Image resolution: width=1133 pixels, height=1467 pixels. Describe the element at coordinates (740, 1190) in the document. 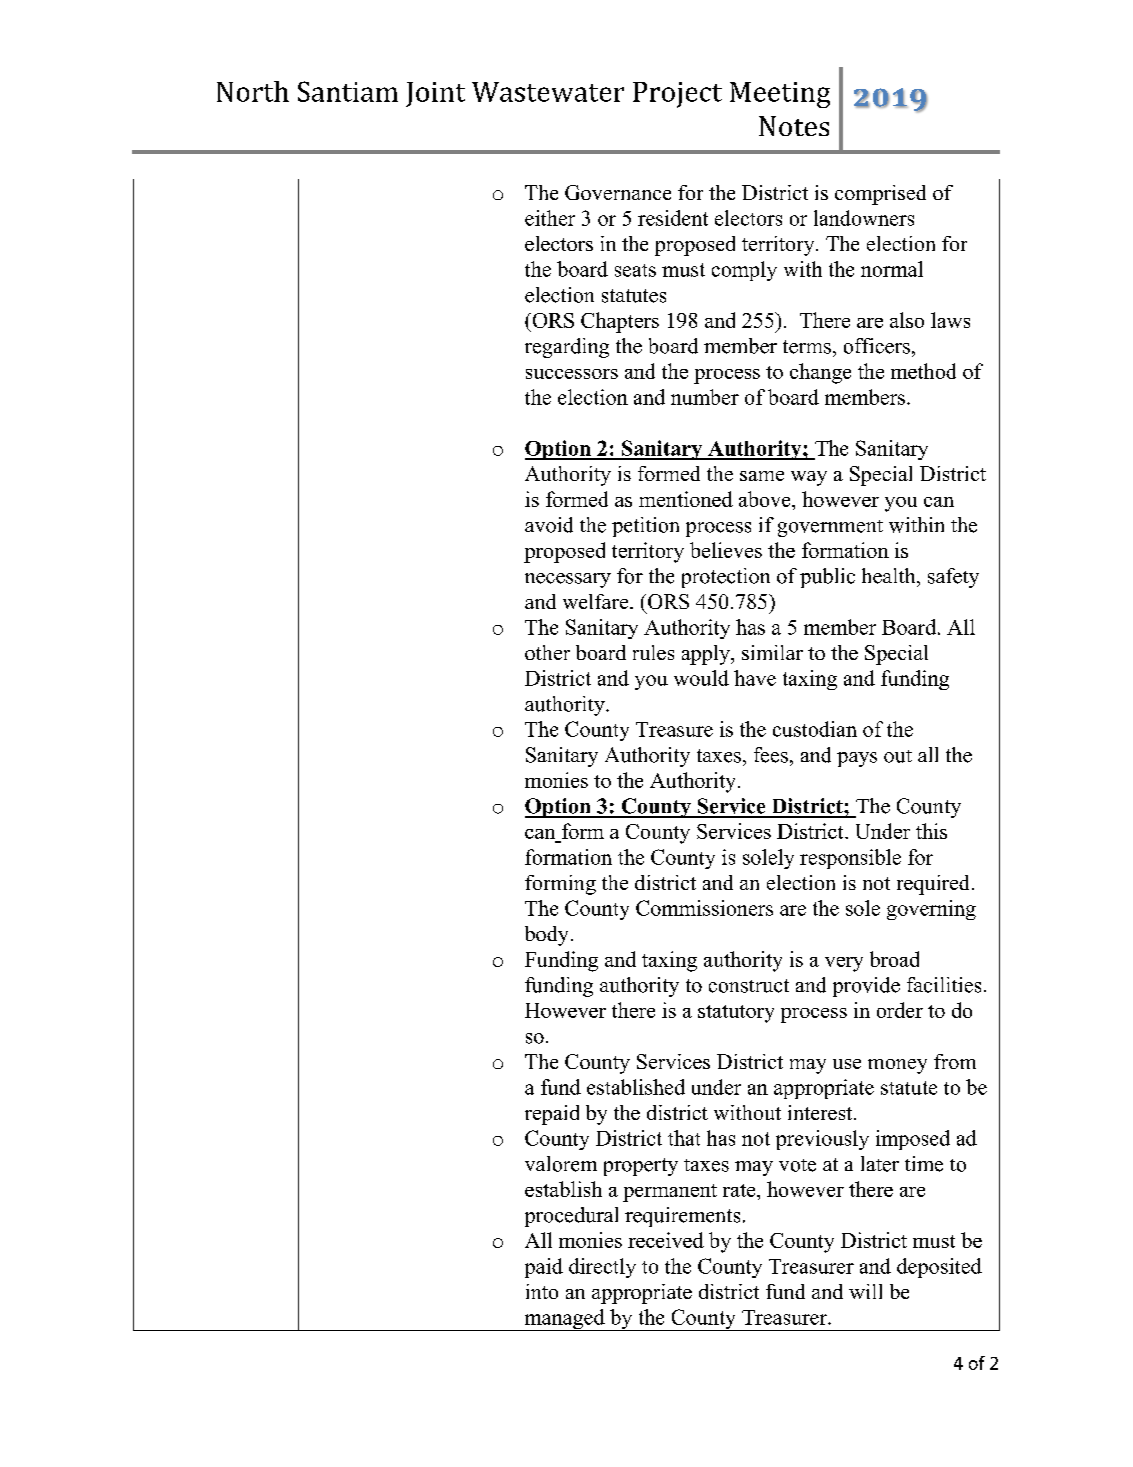

I see `rate` at that location.
